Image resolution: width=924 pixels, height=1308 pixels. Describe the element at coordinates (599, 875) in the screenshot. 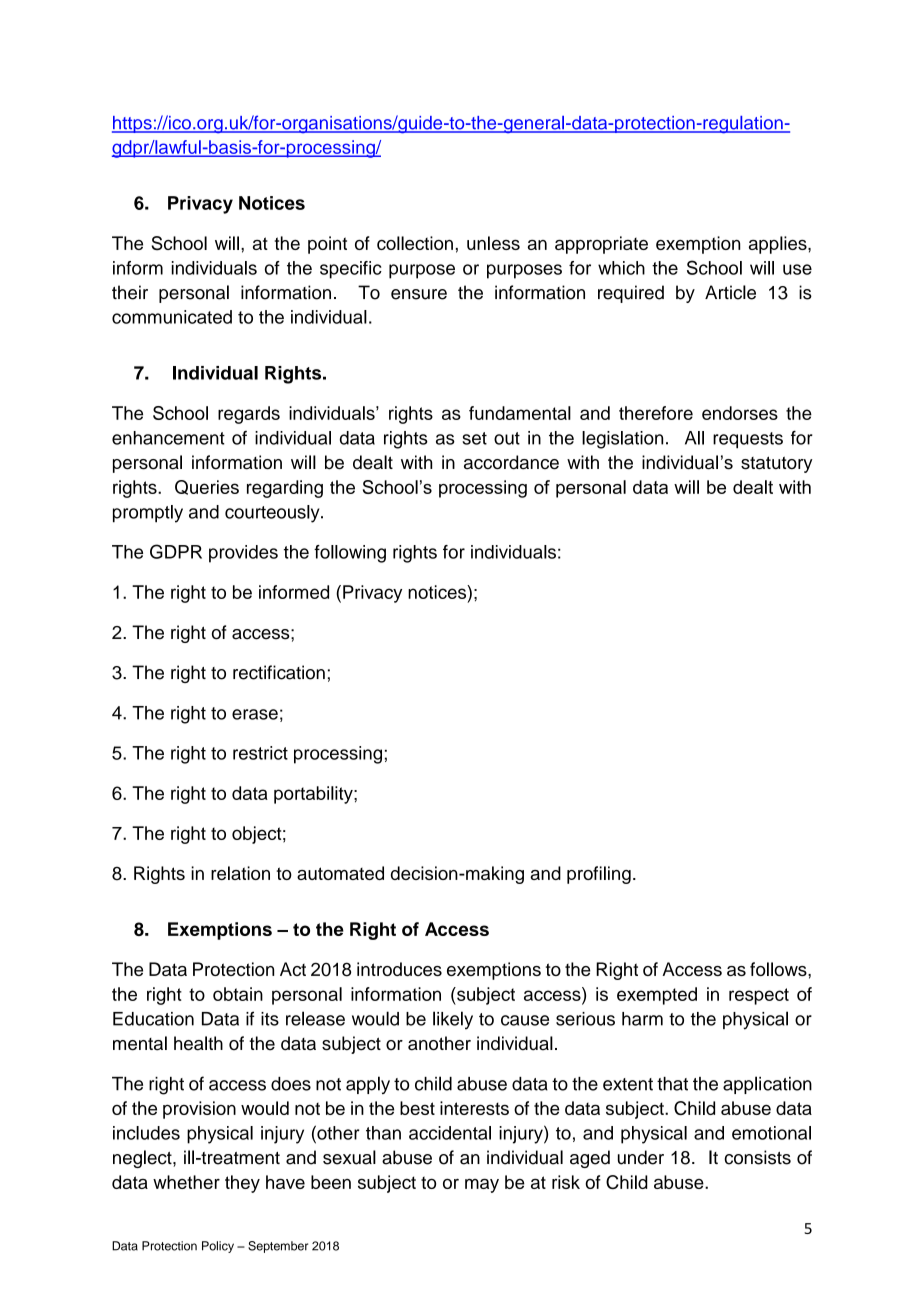

I see `profiling` at that location.
